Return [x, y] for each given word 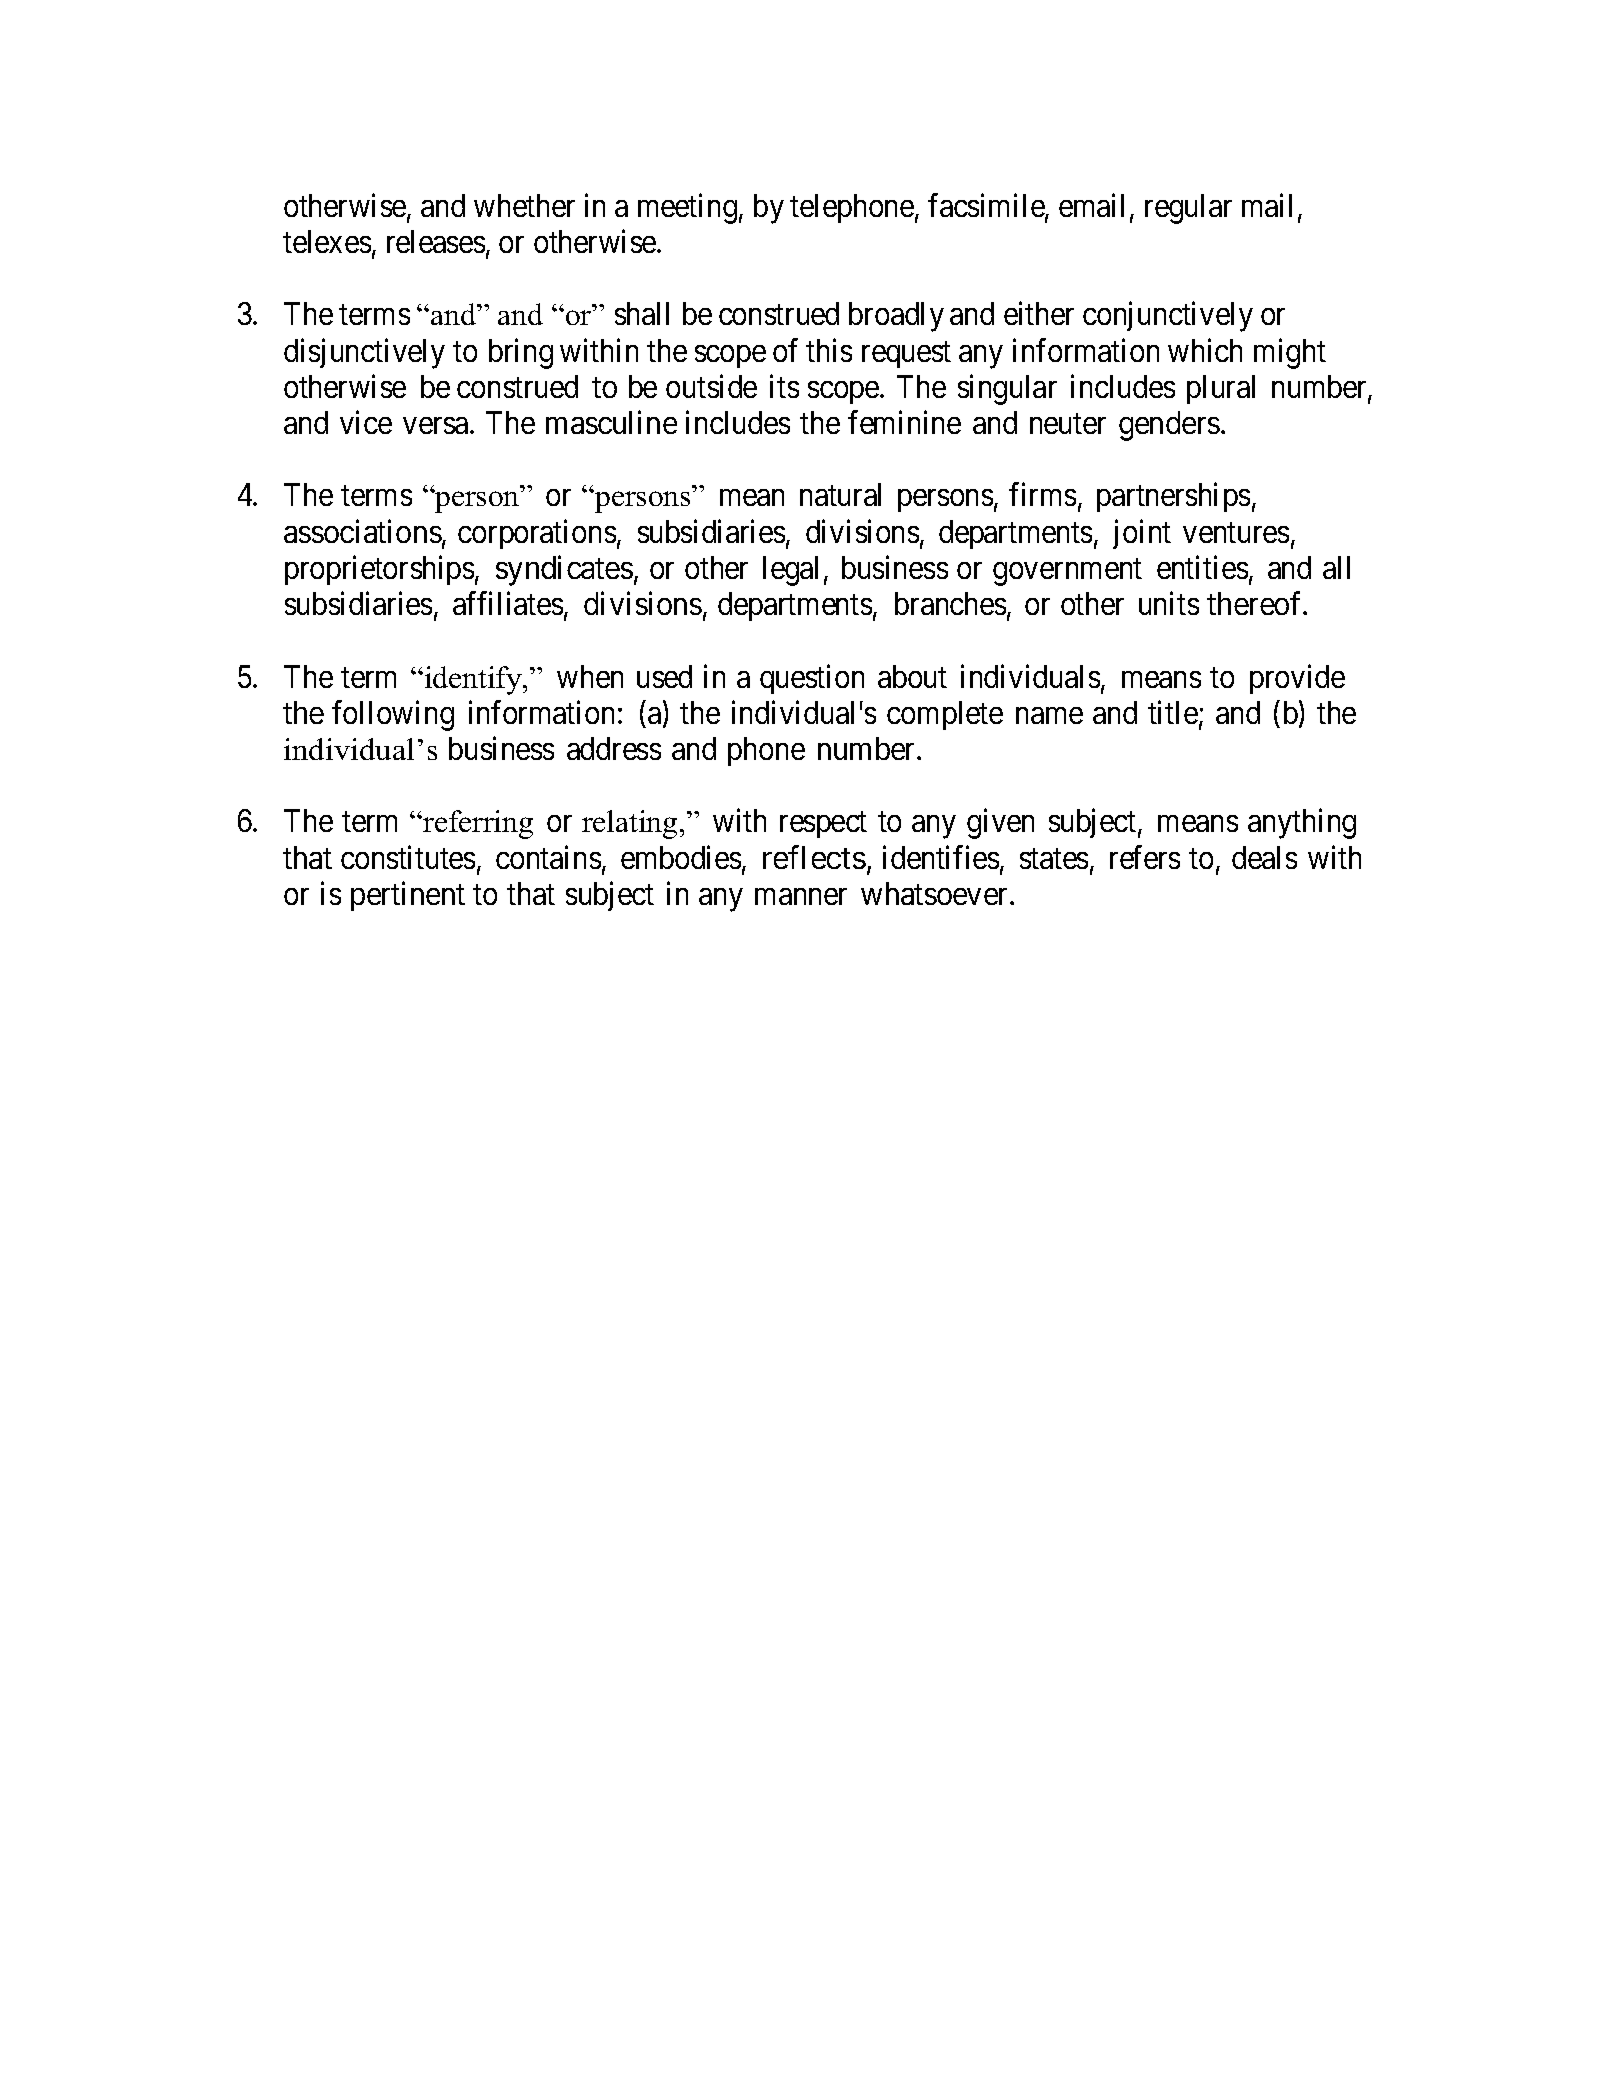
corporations [537, 534]
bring [521, 353]
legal [790, 571]
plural [1221, 389]
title [1173, 712]
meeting [687, 208]
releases [436, 241]
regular [1188, 209]
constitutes [408, 857]
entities [1202, 567]
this [829, 350]
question [812, 679]
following [393, 715]
